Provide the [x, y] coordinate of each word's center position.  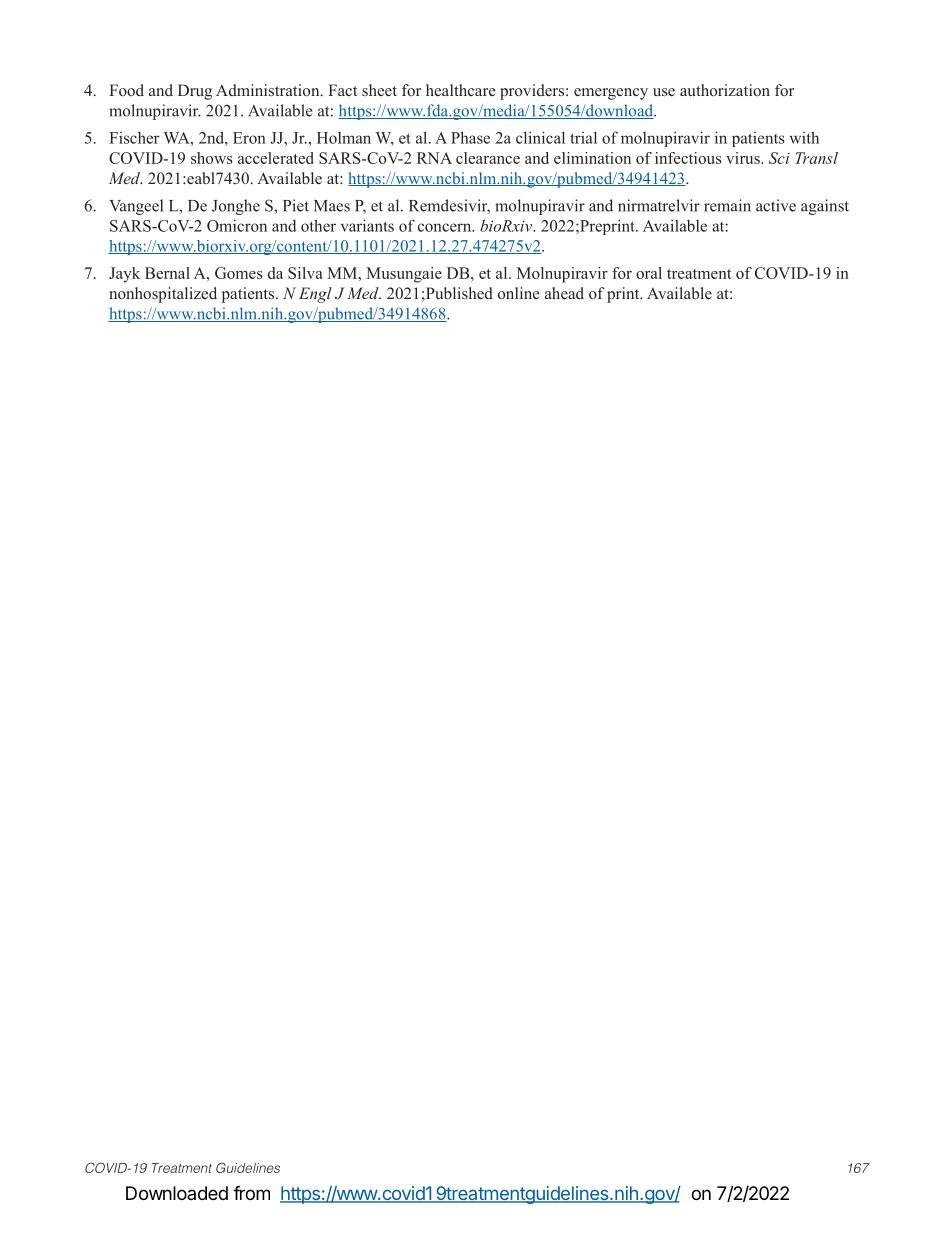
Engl [315, 295]
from [251, 1192]
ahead [564, 293]
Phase [470, 137]
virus [744, 158]
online [519, 293]
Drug [195, 92]
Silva [305, 273]
